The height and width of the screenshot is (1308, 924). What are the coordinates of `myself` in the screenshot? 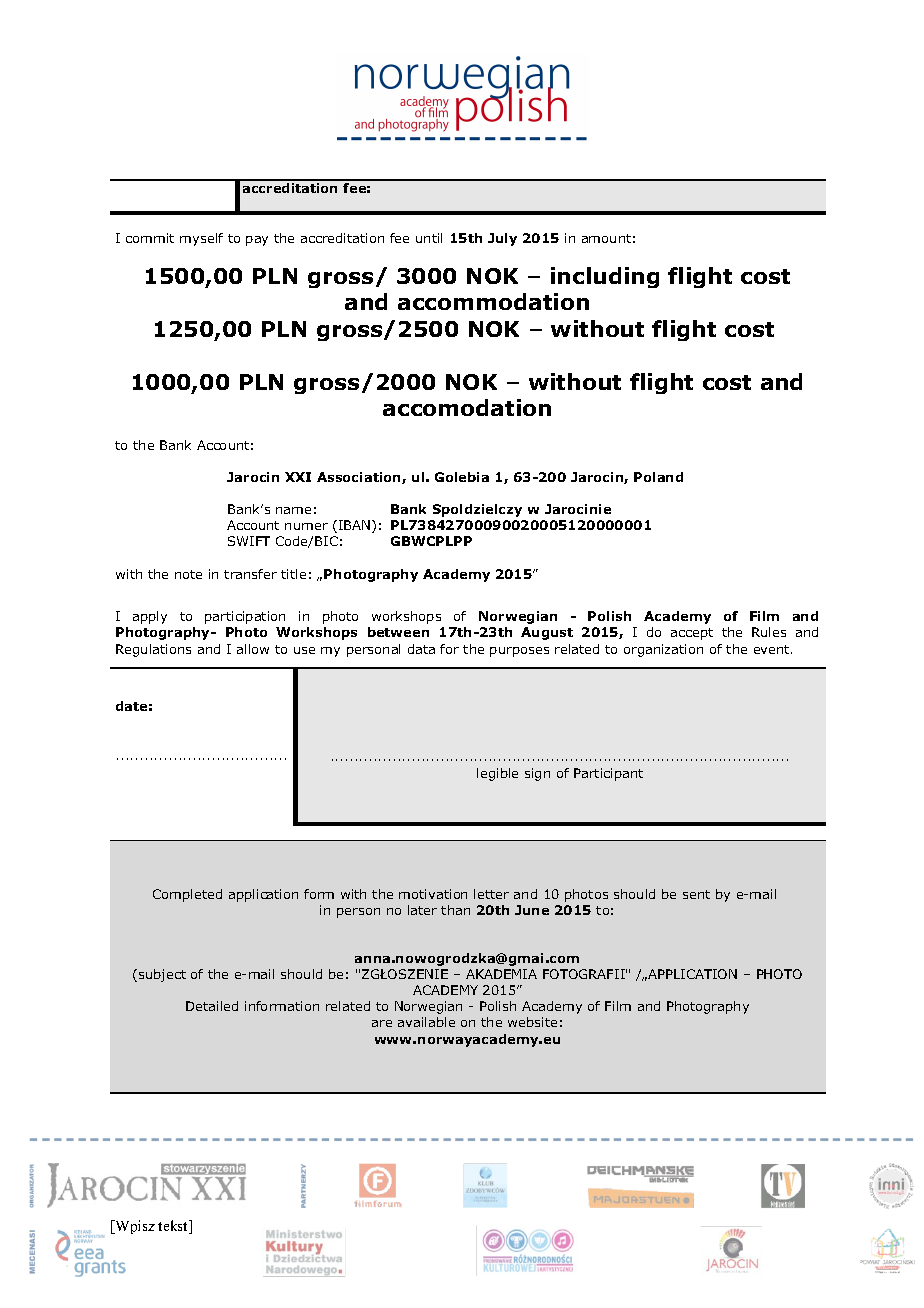 It's located at (201, 239).
